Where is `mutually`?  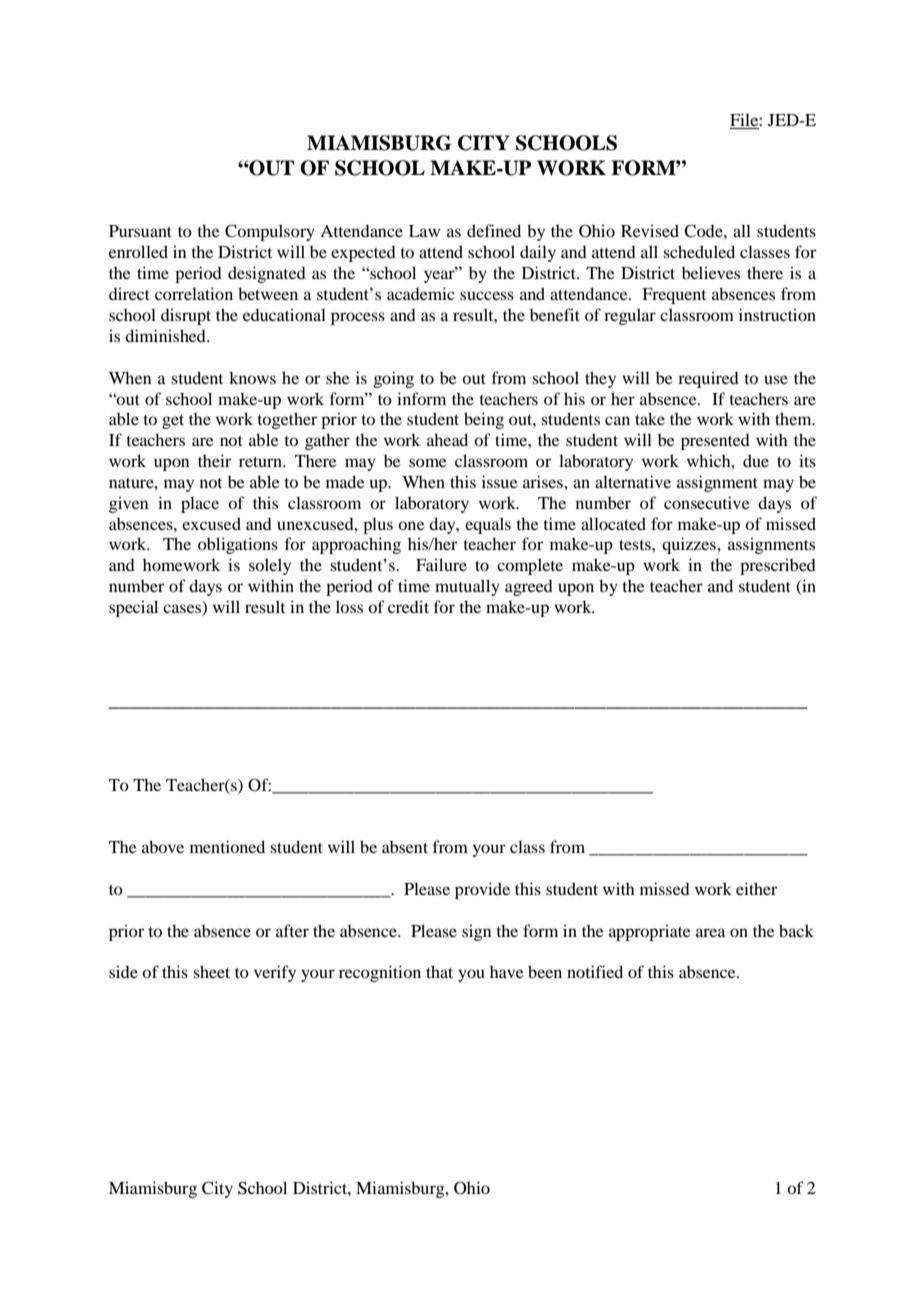 mutually is located at coordinates (467, 587).
